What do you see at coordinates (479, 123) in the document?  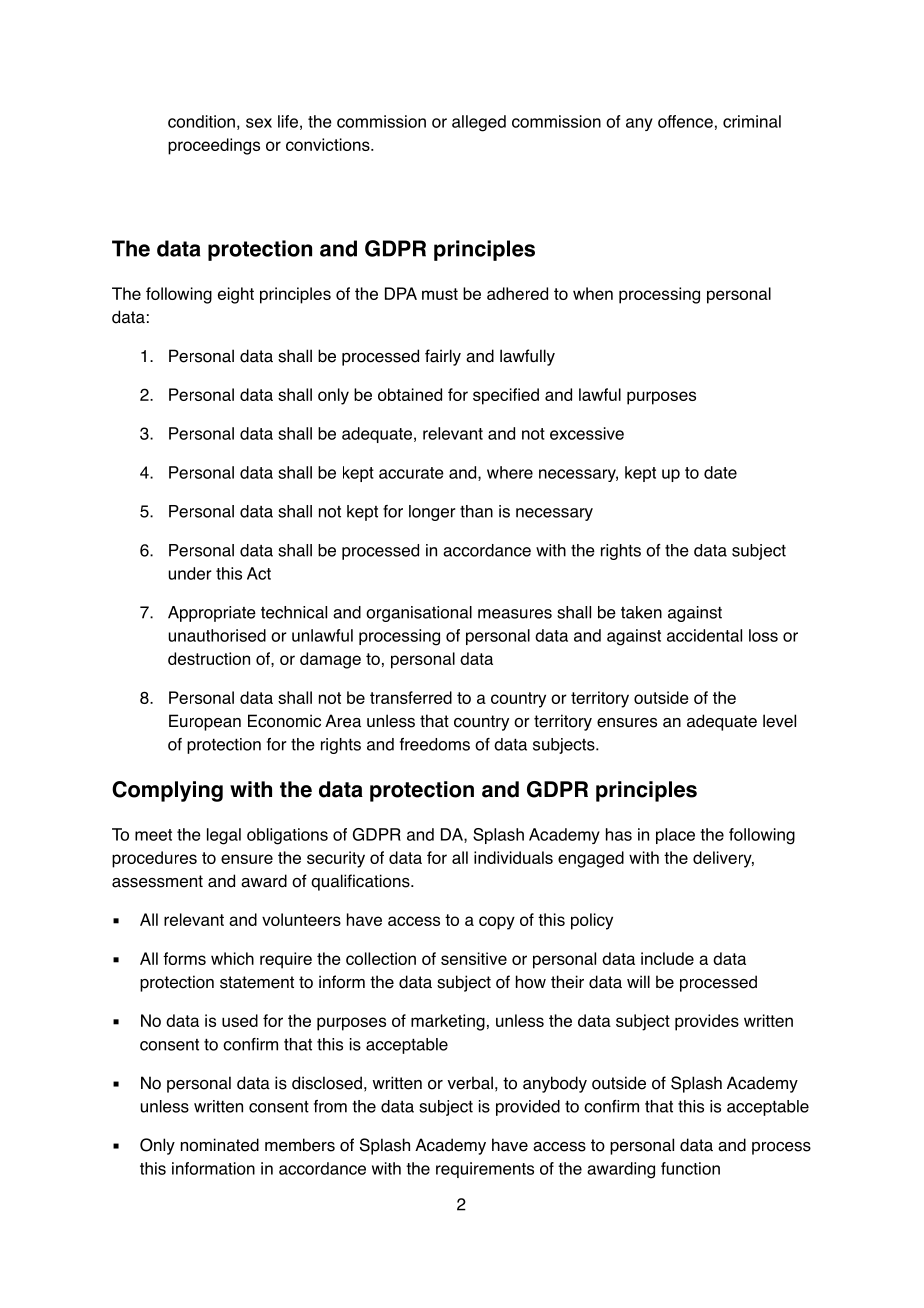 I see `alleged` at bounding box center [479, 123].
